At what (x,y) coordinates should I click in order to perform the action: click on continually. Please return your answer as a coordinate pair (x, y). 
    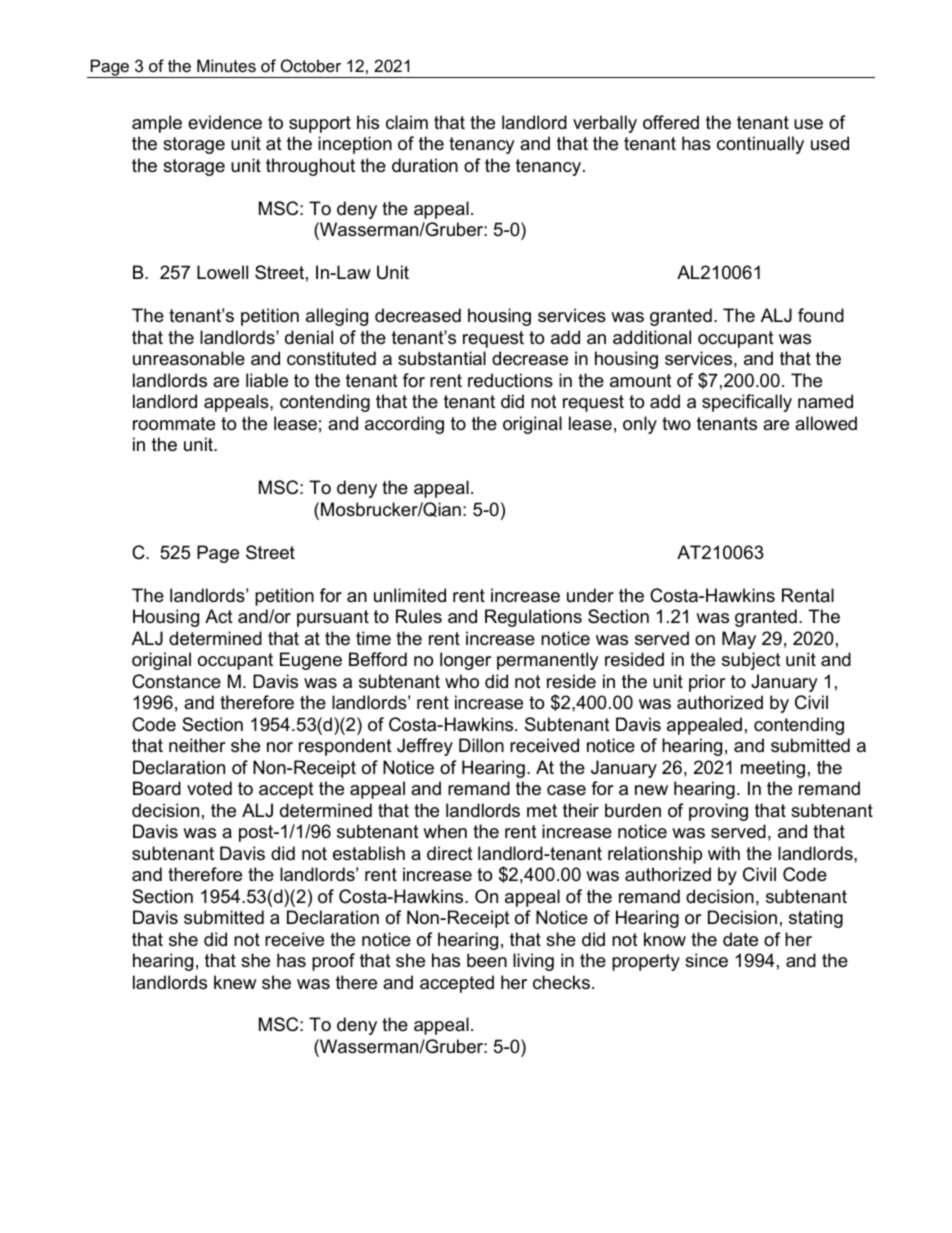
    Looking at the image, I should click on (760, 145).
